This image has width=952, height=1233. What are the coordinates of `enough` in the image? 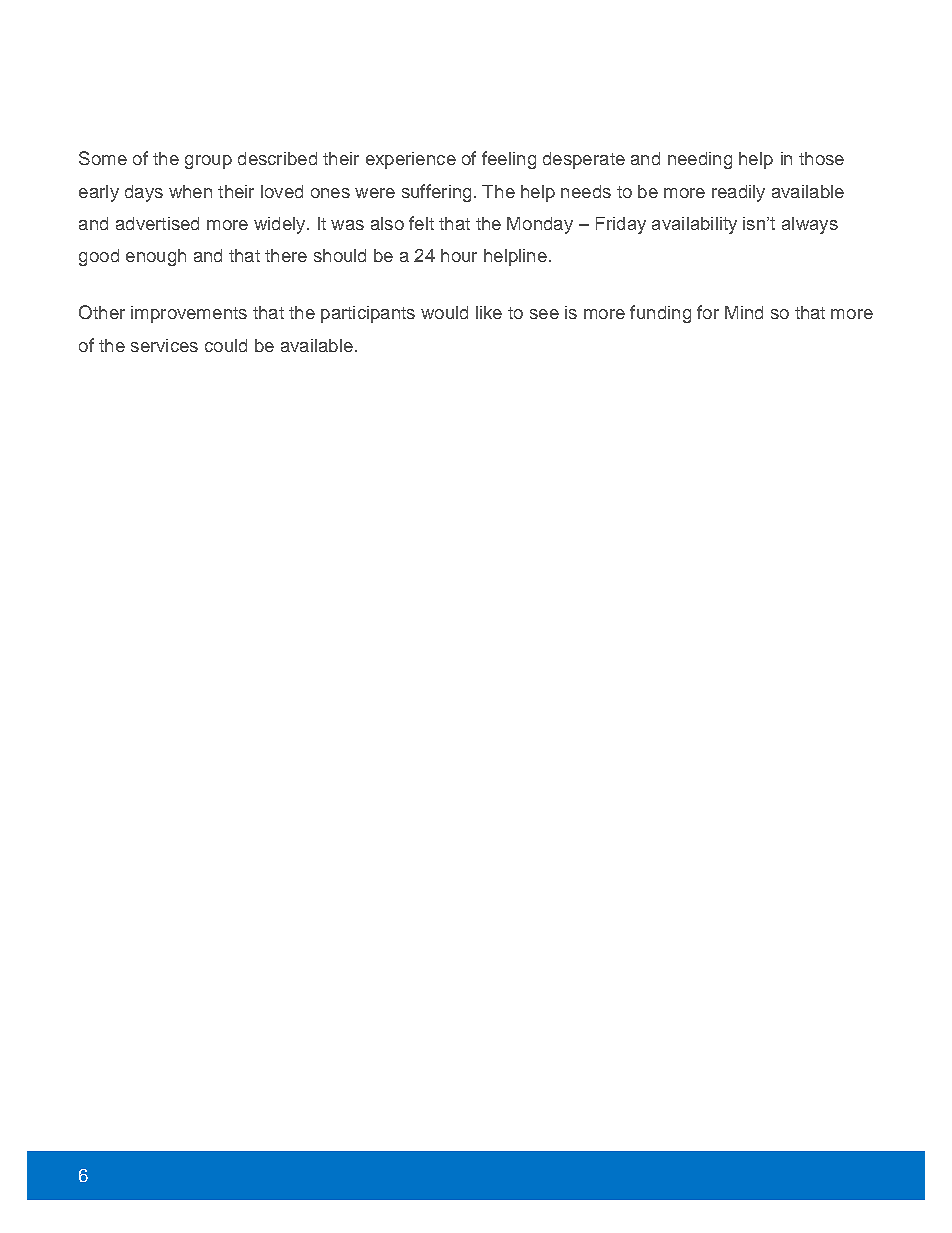 It's located at (156, 257).
